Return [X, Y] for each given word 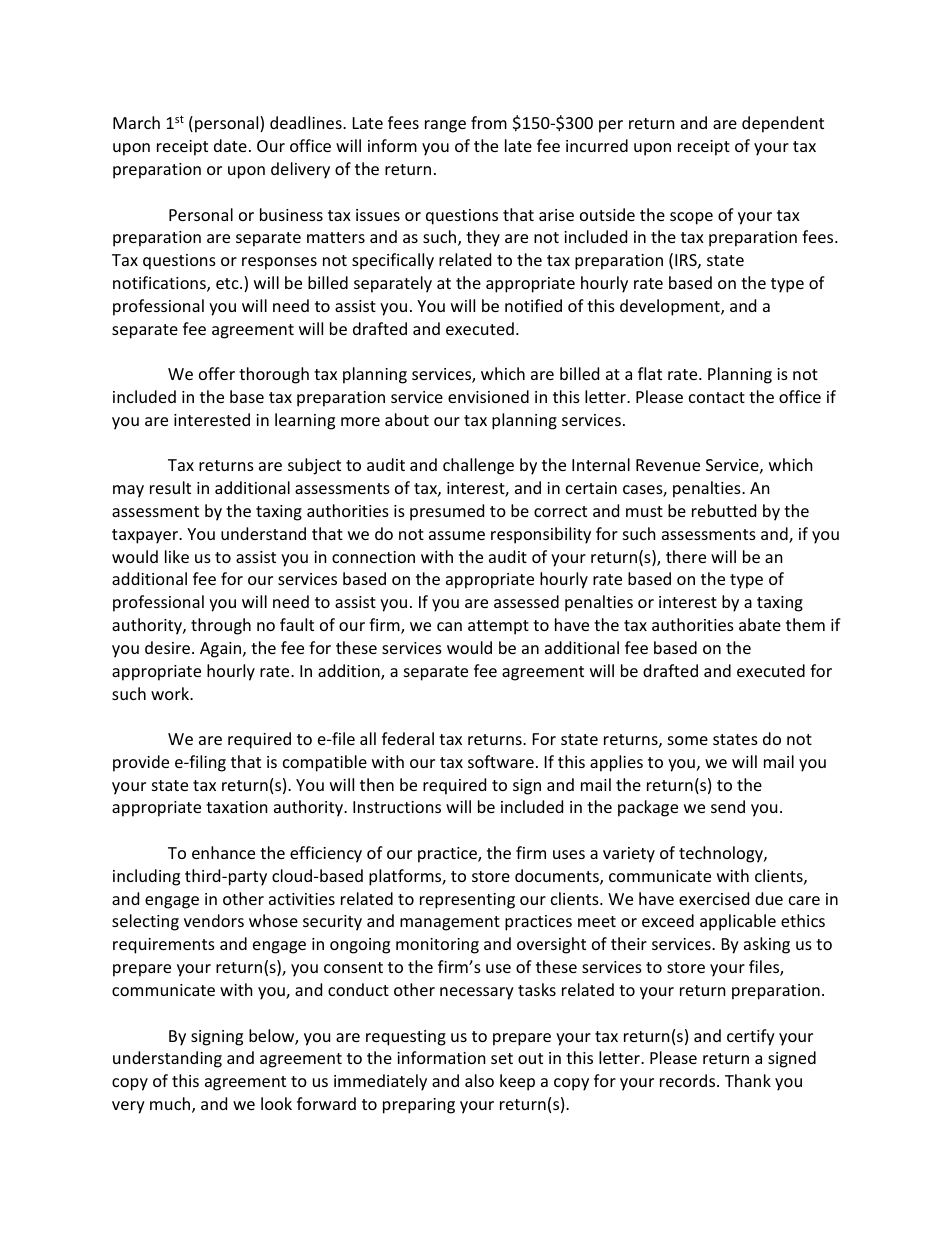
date [230, 145]
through [221, 626]
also [479, 1080]
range [445, 126]
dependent [783, 124]
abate [760, 624]
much [171, 1105]
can [449, 626]
